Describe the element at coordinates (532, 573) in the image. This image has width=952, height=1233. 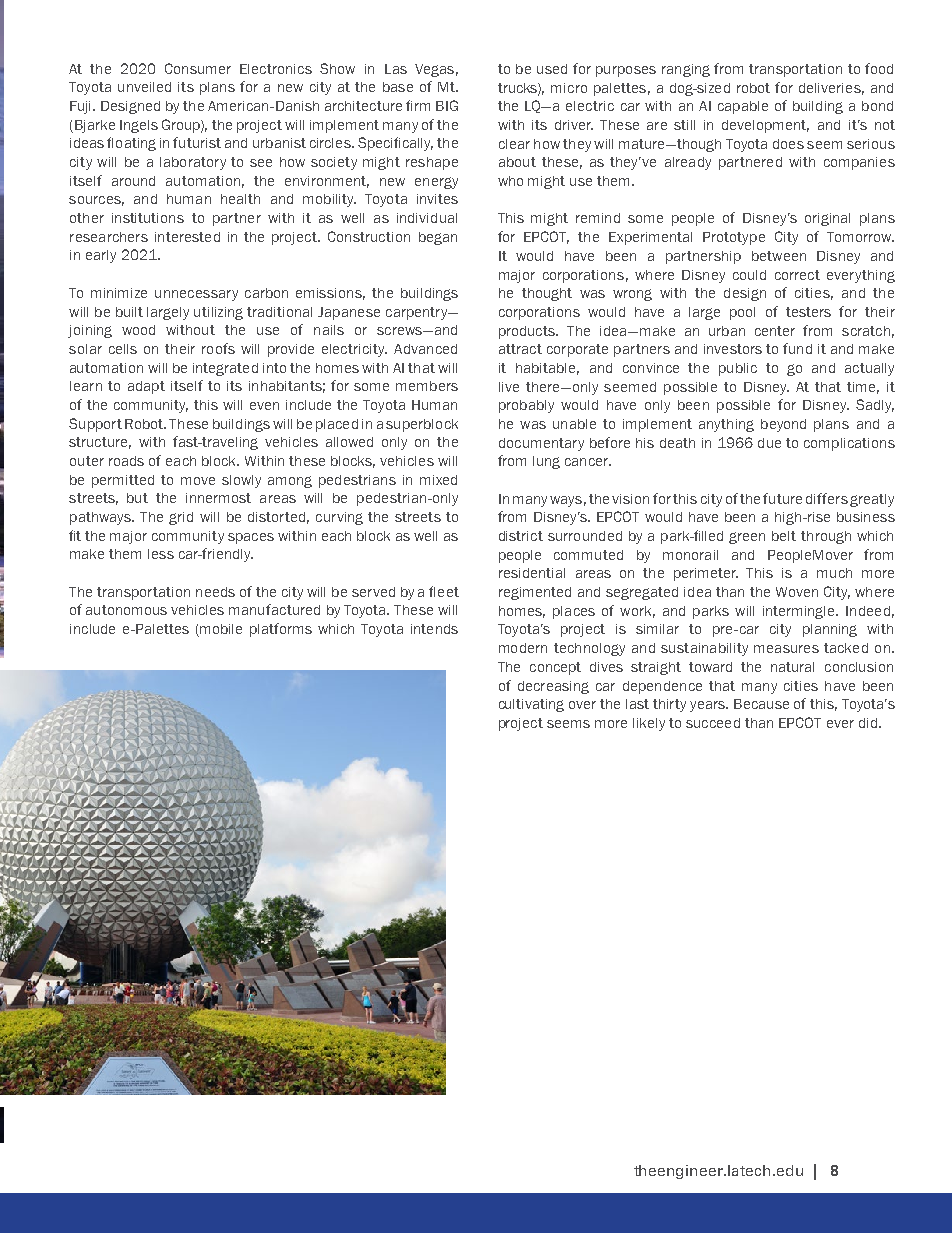
I see `residential` at that location.
